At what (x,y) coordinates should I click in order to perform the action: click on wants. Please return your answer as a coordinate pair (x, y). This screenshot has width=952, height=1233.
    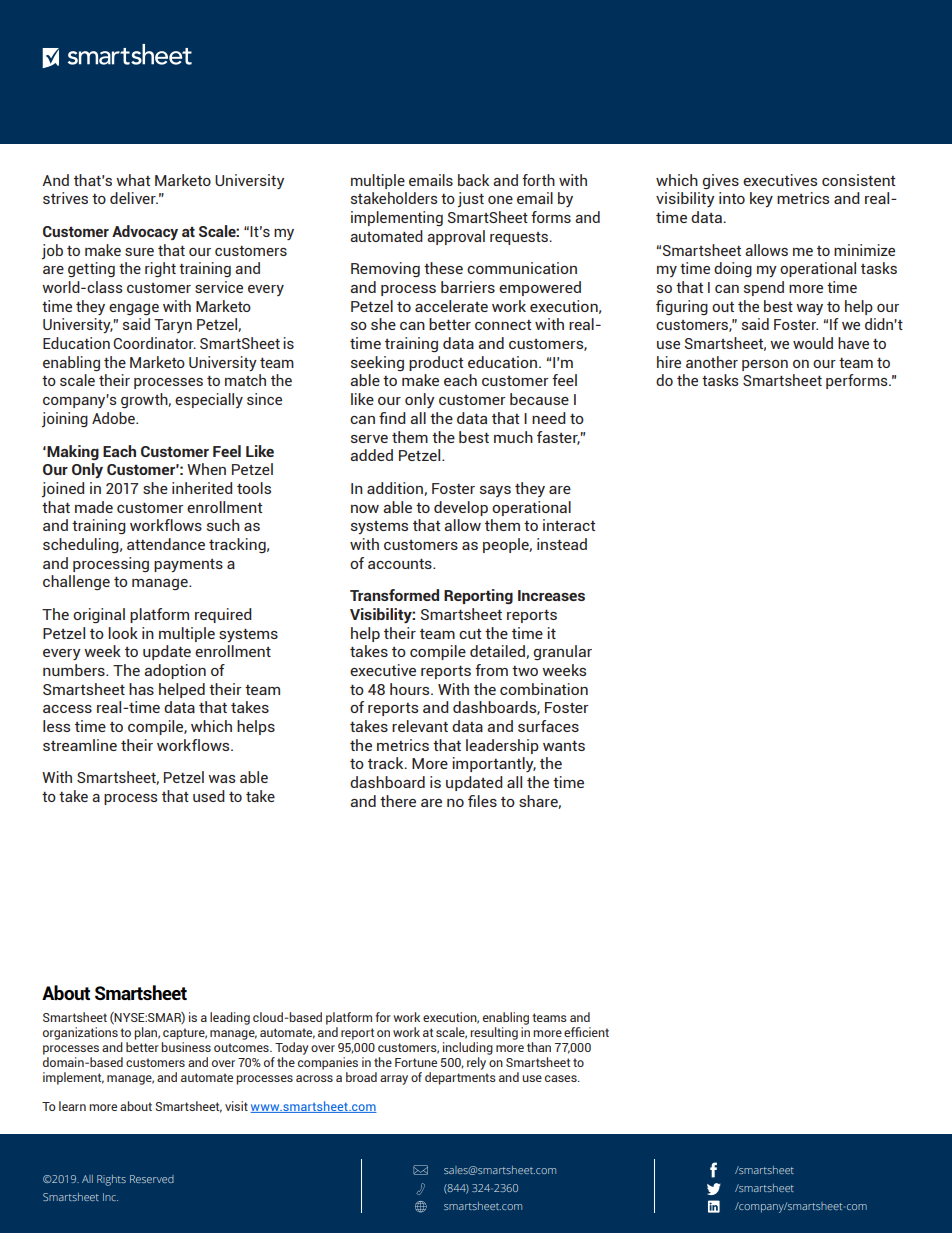
    Looking at the image, I should click on (564, 745).
